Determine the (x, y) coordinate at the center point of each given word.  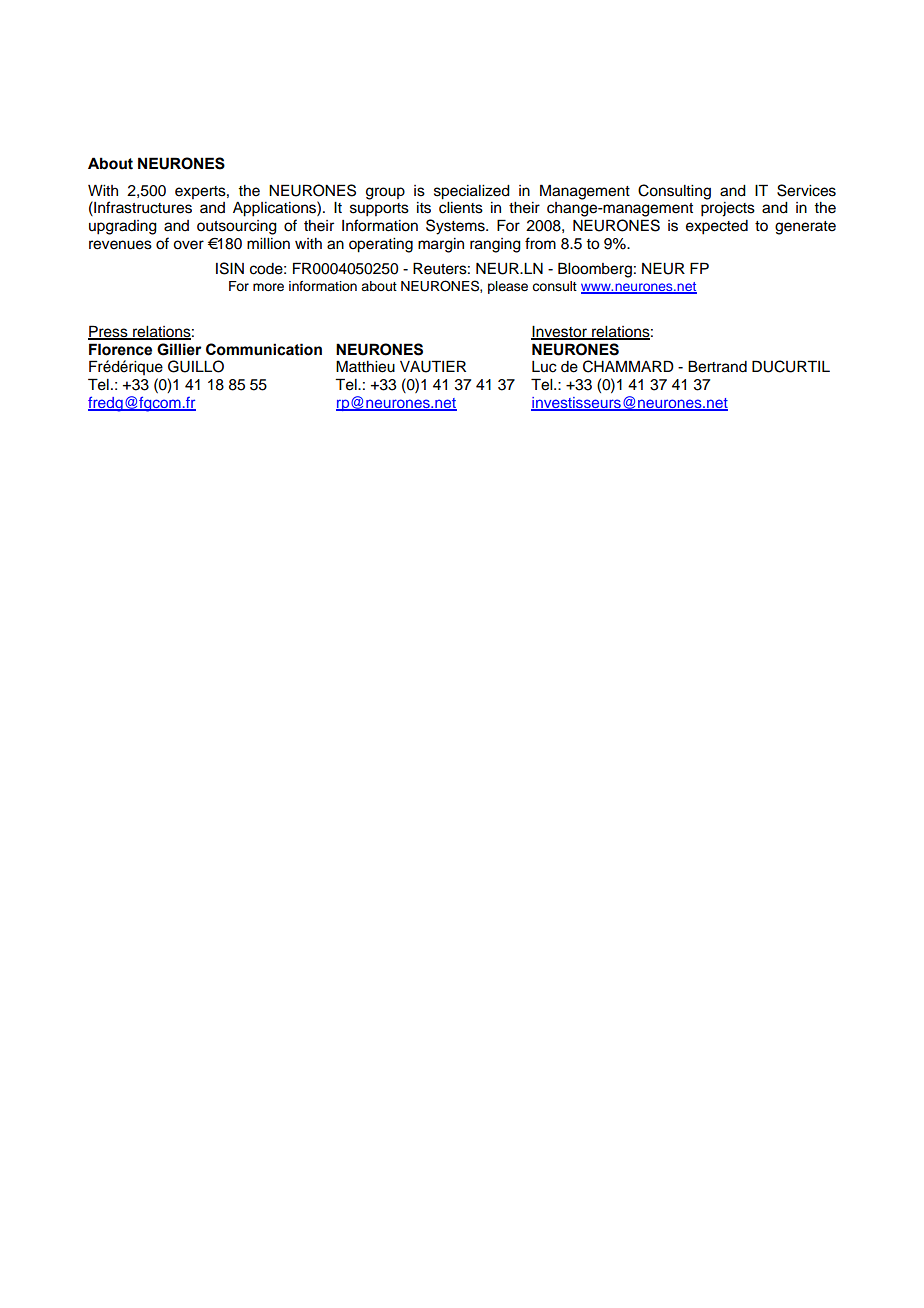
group (385, 193)
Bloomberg (595, 270)
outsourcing (237, 227)
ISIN (230, 268)
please (508, 287)
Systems (456, 227)
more (268, 287)
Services (806, 190)
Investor (560, 332)
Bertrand (717, 366)
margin (441, 245)
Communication (264, 349)
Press (109, 332)
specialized (472, 192)
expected (717, 227)
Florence (120, 349)
